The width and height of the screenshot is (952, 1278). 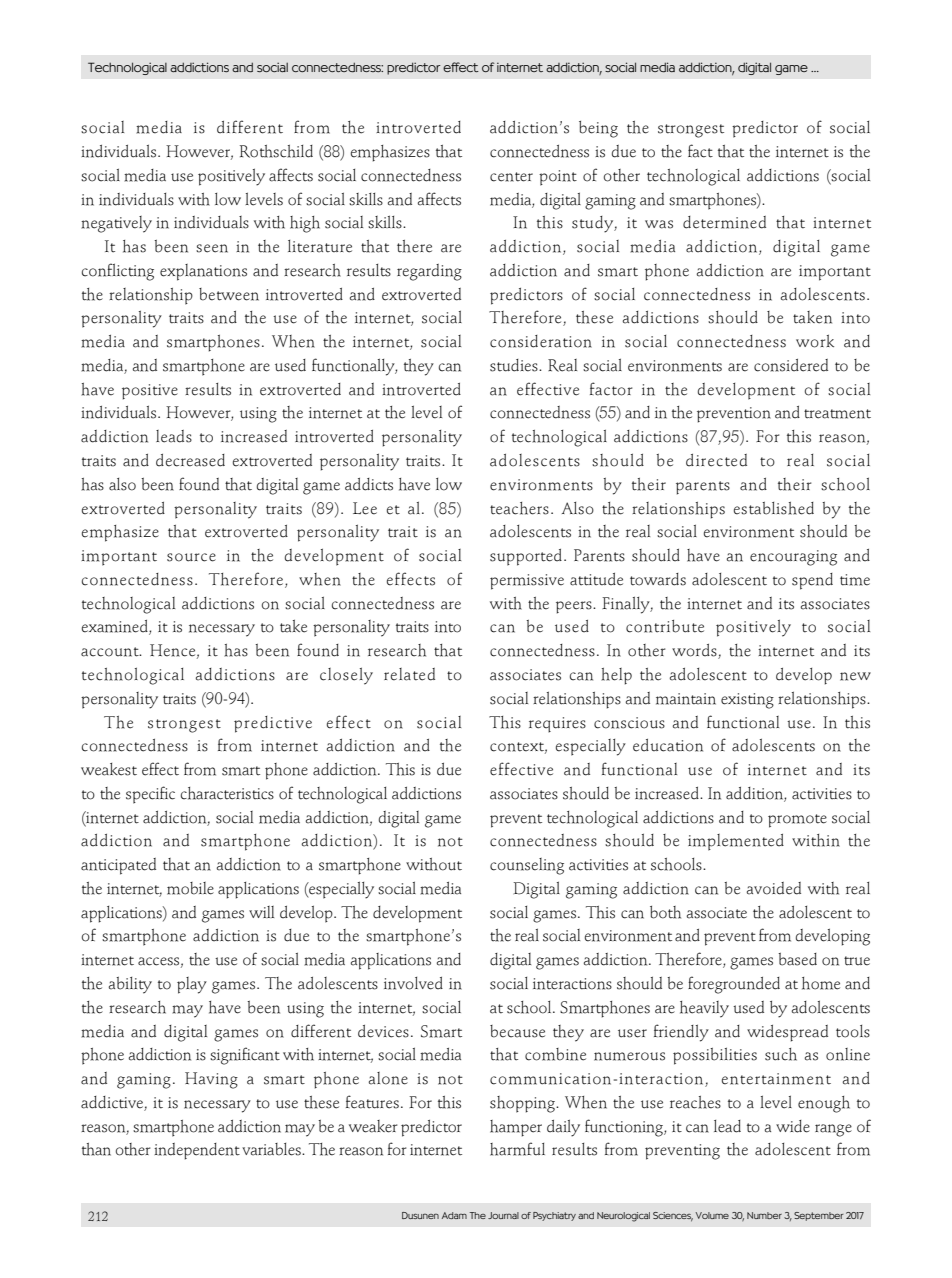 What do you see at coordinates (519, 508) in the screenshot?
I see `teachers` at bounding box center [519, 508].
